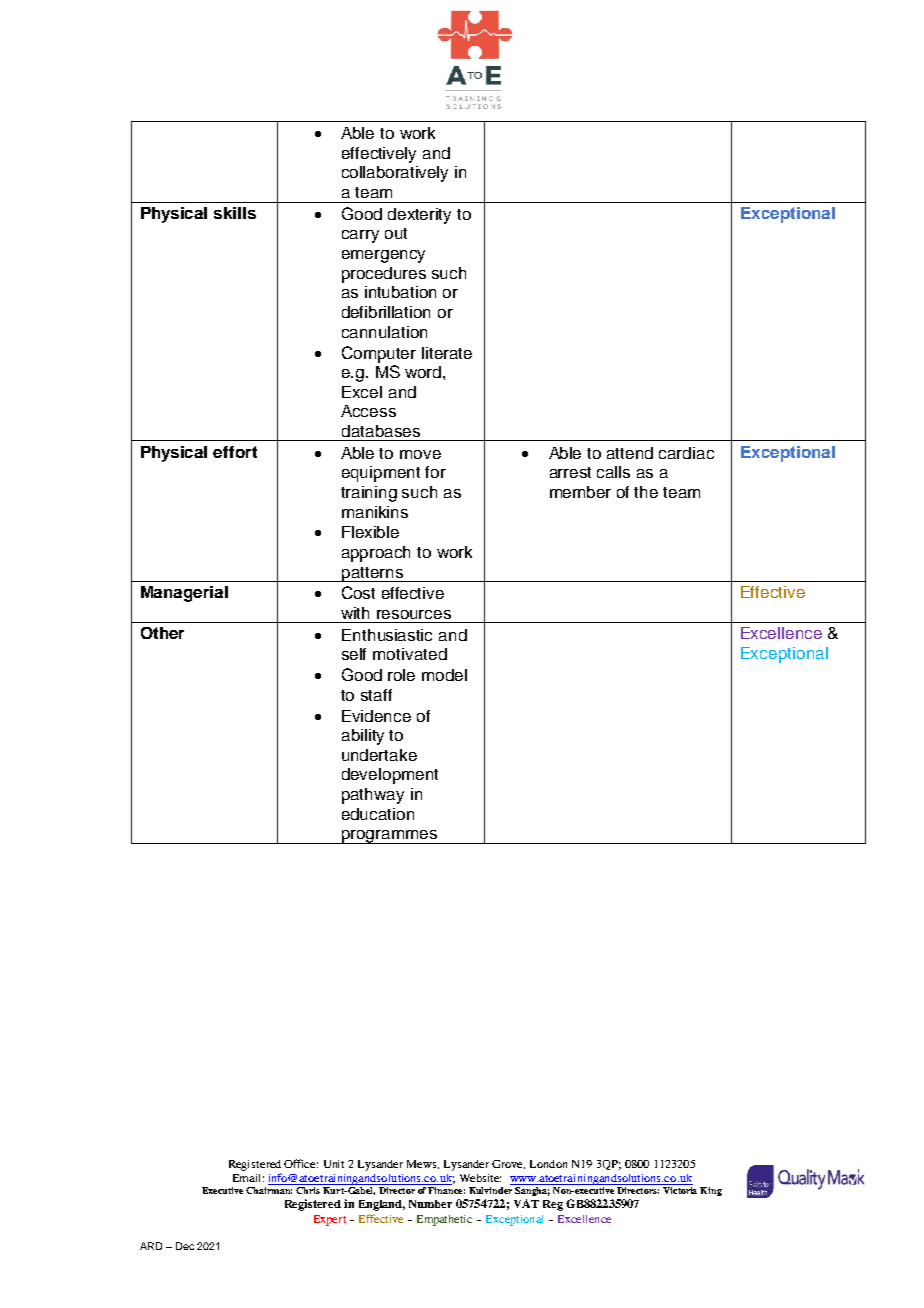 Image resolution: width=924 pixels, height=1308 pixels. What do you see at coordinates (376, 554) in the screenshot?
I see `approach` at bounding box center [376, 554].
